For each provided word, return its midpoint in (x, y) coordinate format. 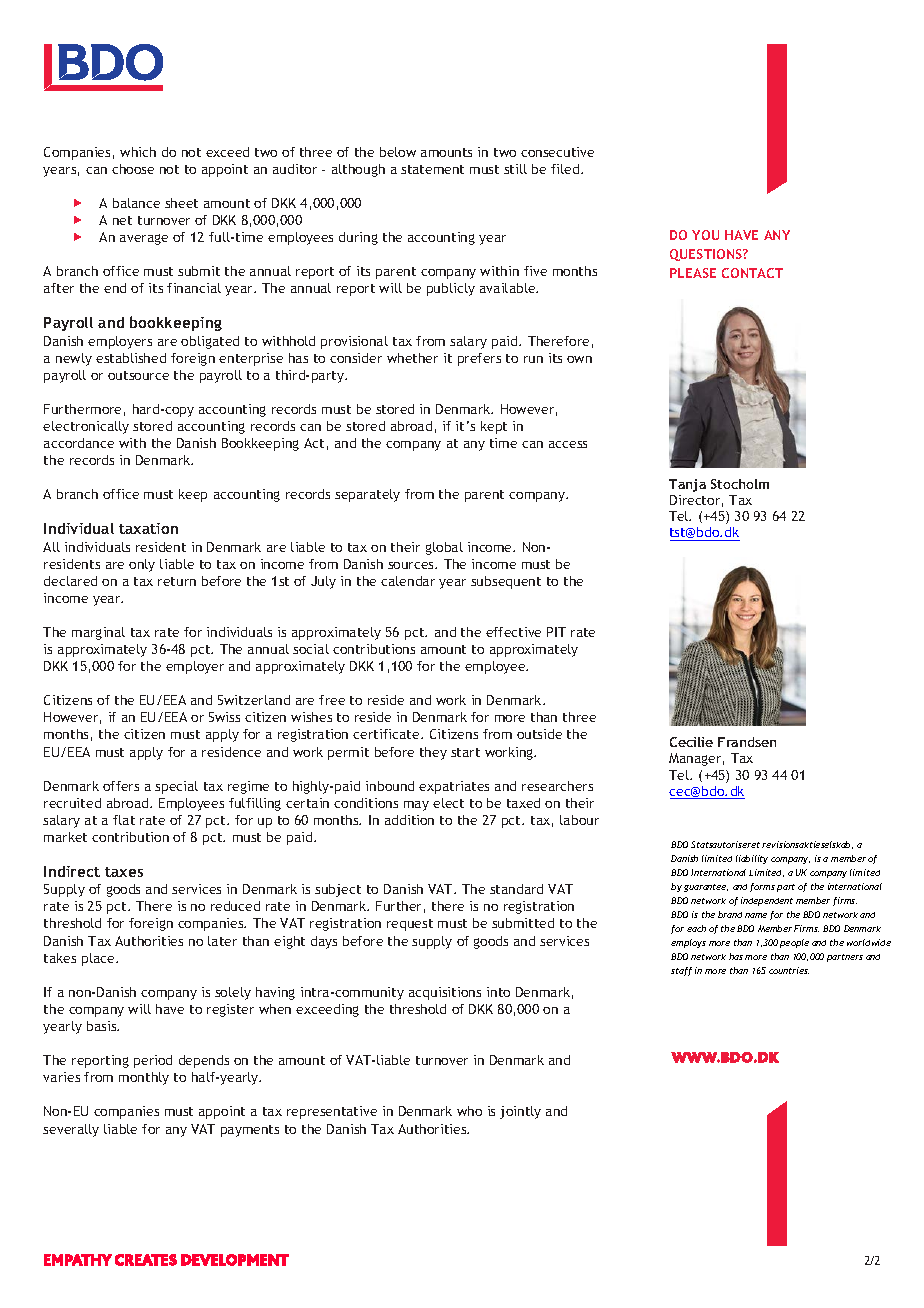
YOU (705, 235)
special (176, 787)
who (469, 1111)
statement (432, 169)
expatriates (454, 787)
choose (133, 169)
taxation (148, 528)
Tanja (687, 485)
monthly (144, 1078)
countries (789, 970)
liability (752, 859)
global (444, 548)
